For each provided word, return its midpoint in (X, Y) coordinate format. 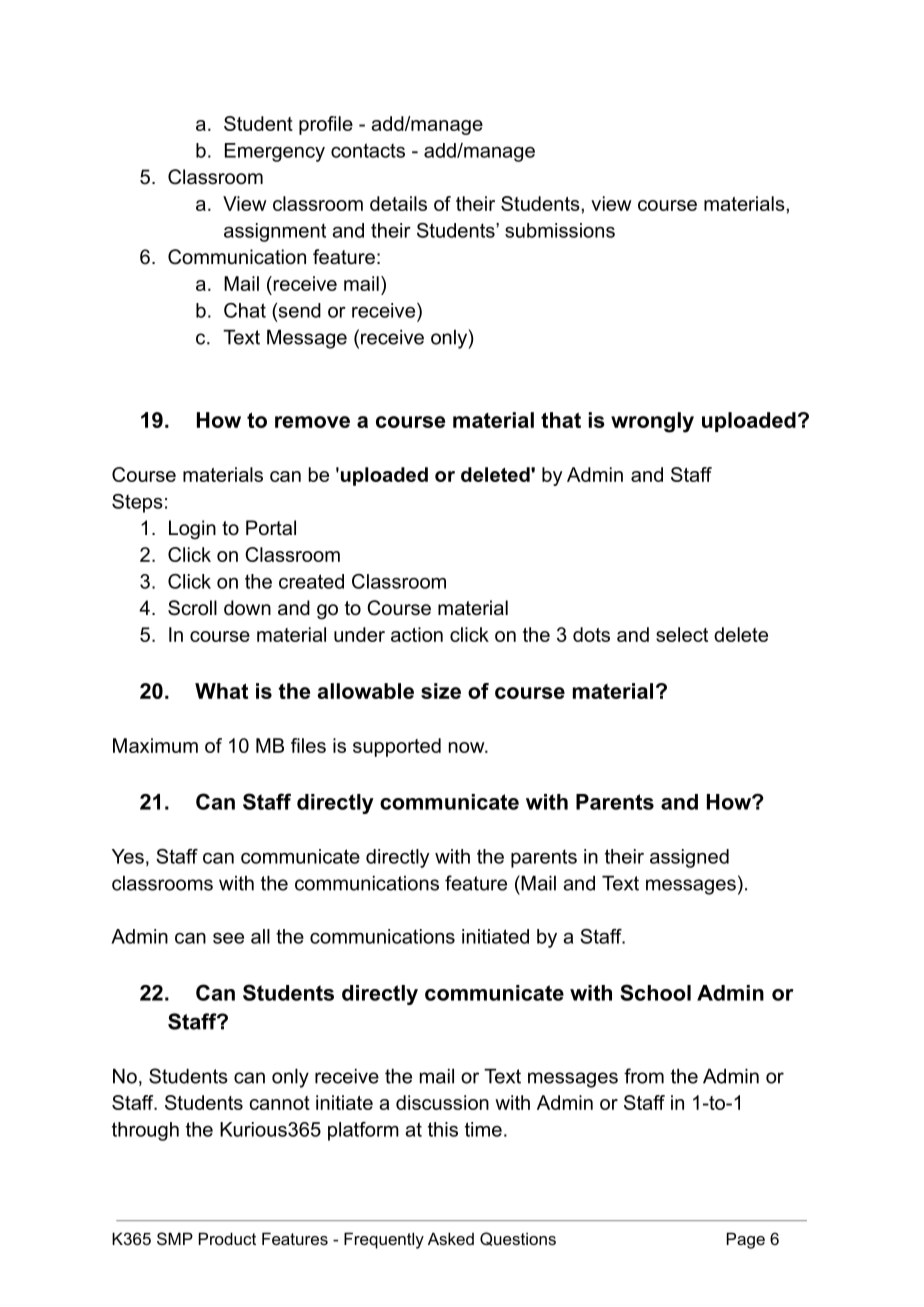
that (561, 420)
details (398, 203)
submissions (560, 230)
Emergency (275, 152)
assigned (689, 858)
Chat (245, 310)
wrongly (652, 422)
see (228, 938)
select (682, 634)
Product (227, 1238)
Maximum (155, 745)
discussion (442, 1102)
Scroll (192, 608)
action (417, 634)
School (655, 992)
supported (397, 747)
